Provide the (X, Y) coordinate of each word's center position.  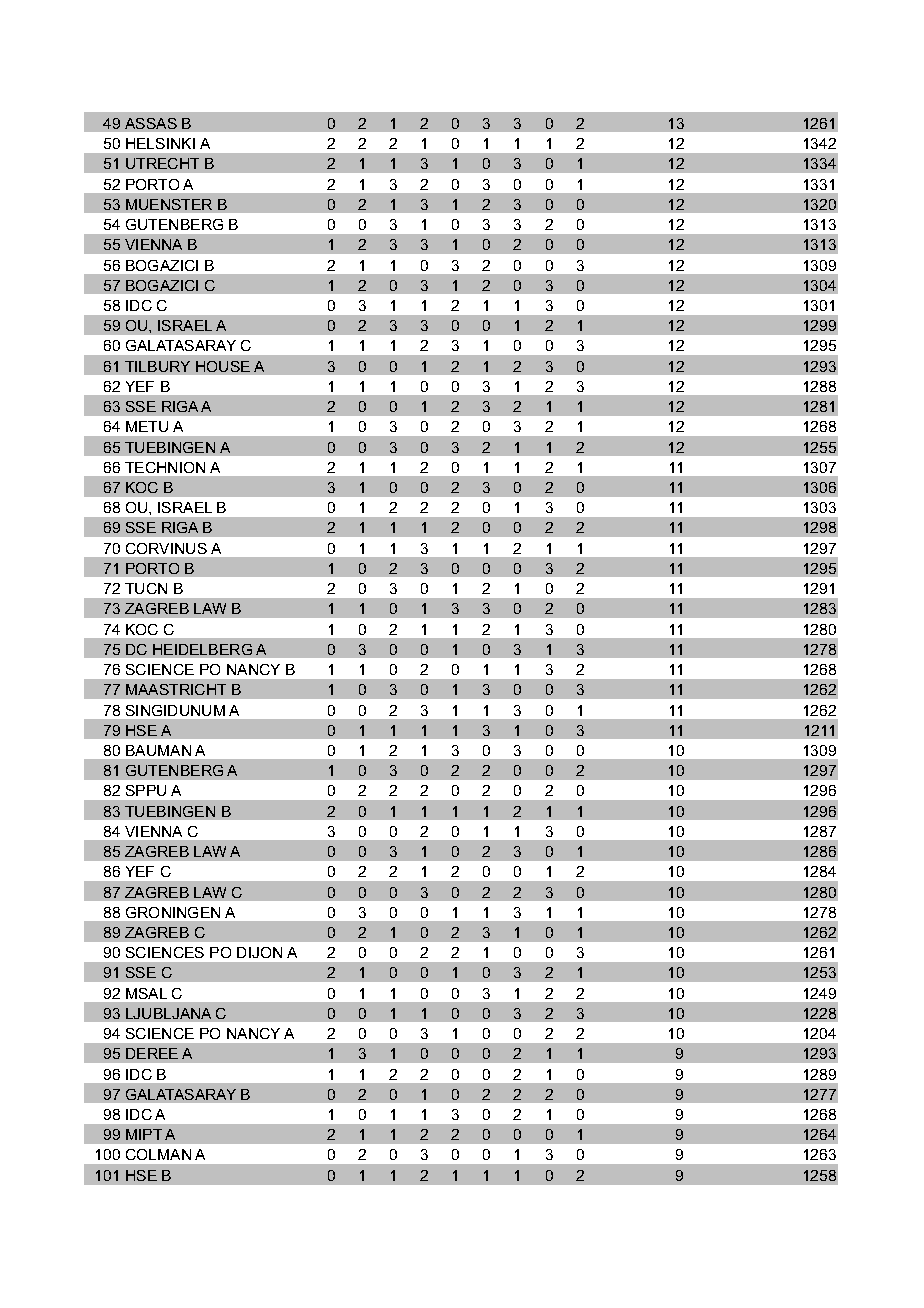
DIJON (259, 952)
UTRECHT (162, 163)
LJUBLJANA (168, 1013)
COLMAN (158, 1154)
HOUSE (223, 366)
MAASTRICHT (176, 689)
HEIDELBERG (202, 649)
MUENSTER (169, 204)
